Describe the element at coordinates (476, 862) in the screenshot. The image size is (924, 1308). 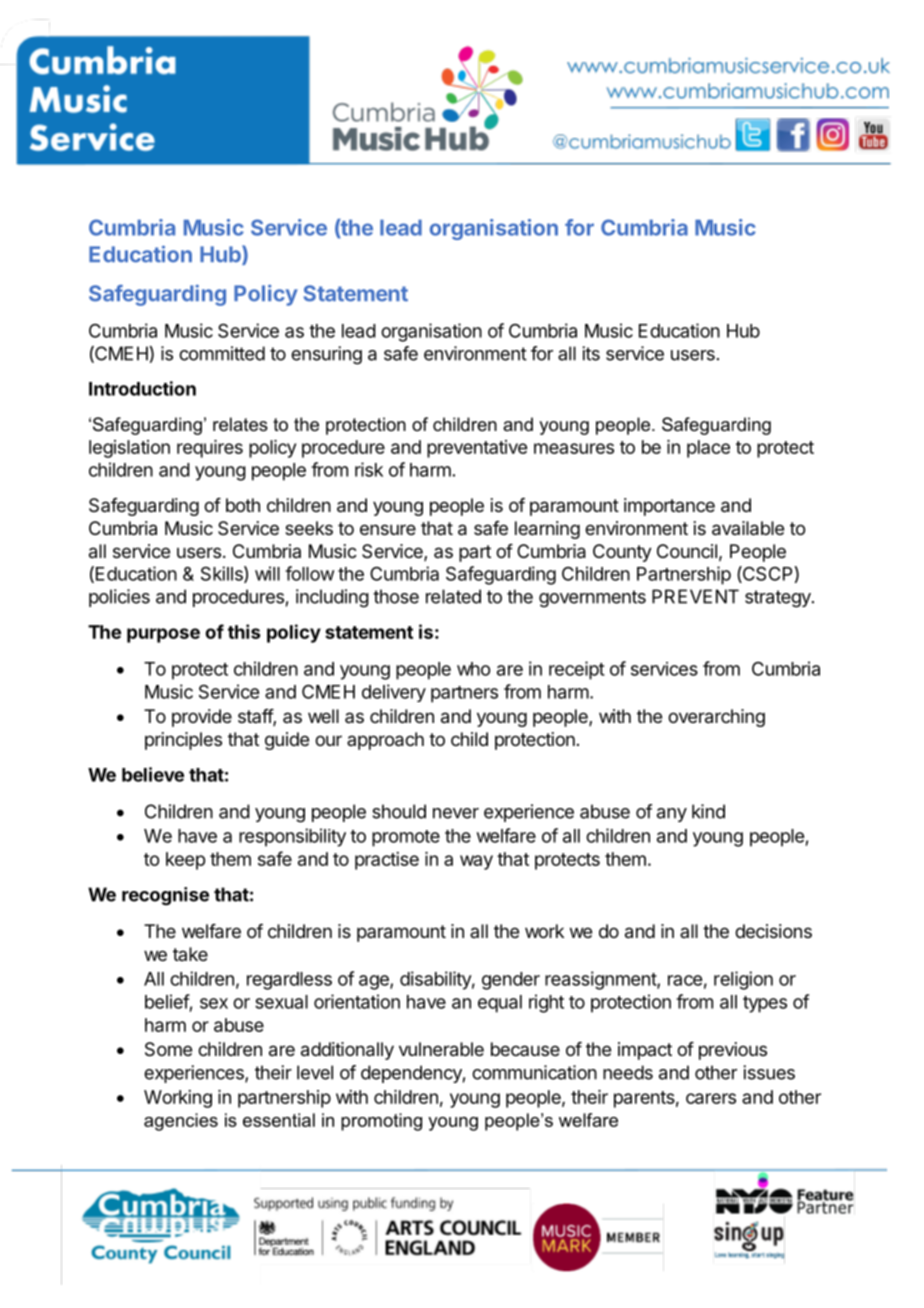
I see `way` at that location.
